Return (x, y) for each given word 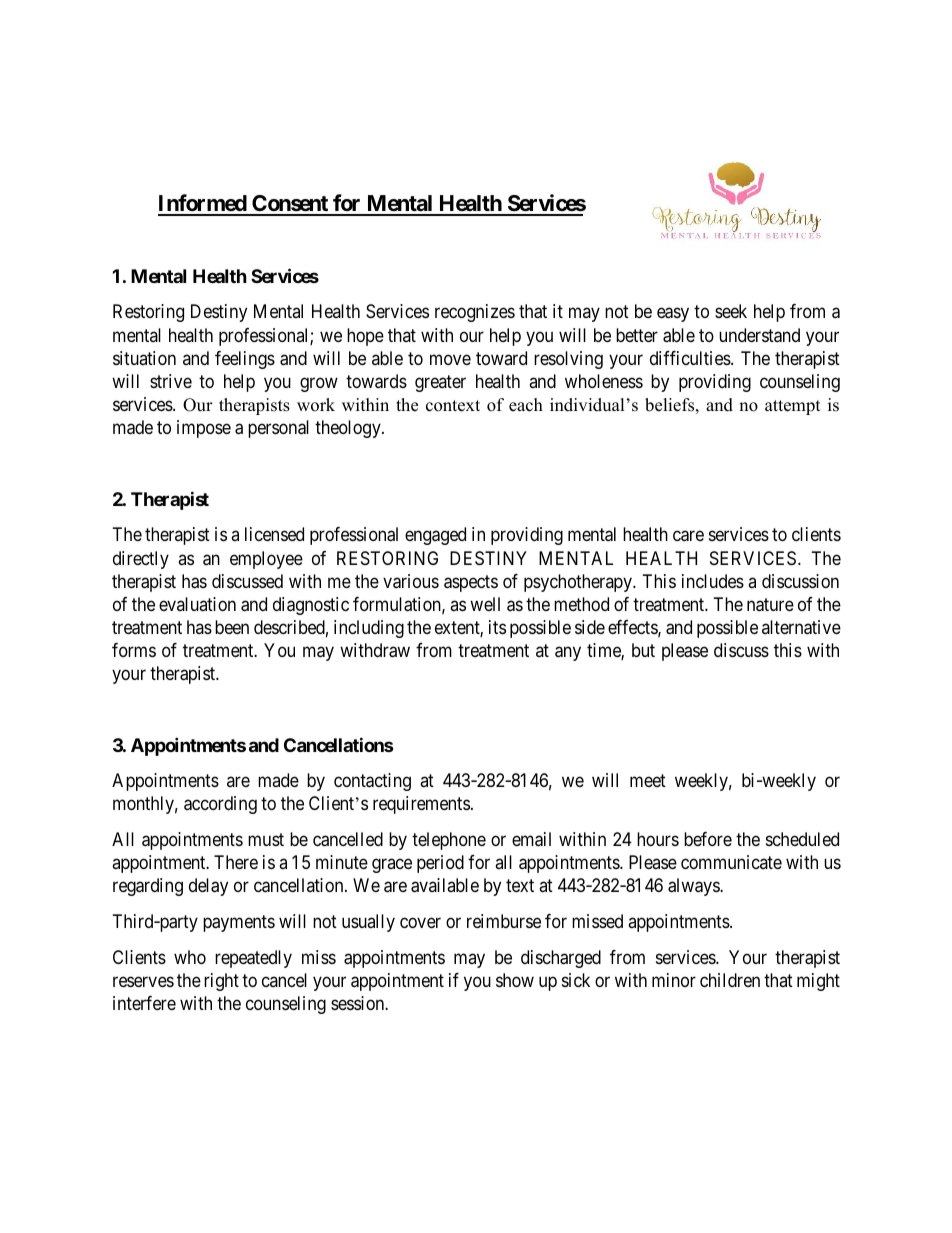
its (497, 627)
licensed (274, 534)
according (220, 805)
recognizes (475, 313)
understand (759, 335)
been (232, 627)
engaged (435, 536)
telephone (449, 841)
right (221, 982)
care (688, 536)
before (708, 839)
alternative (801, 627)
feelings (245, 360)
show (515, 980)
